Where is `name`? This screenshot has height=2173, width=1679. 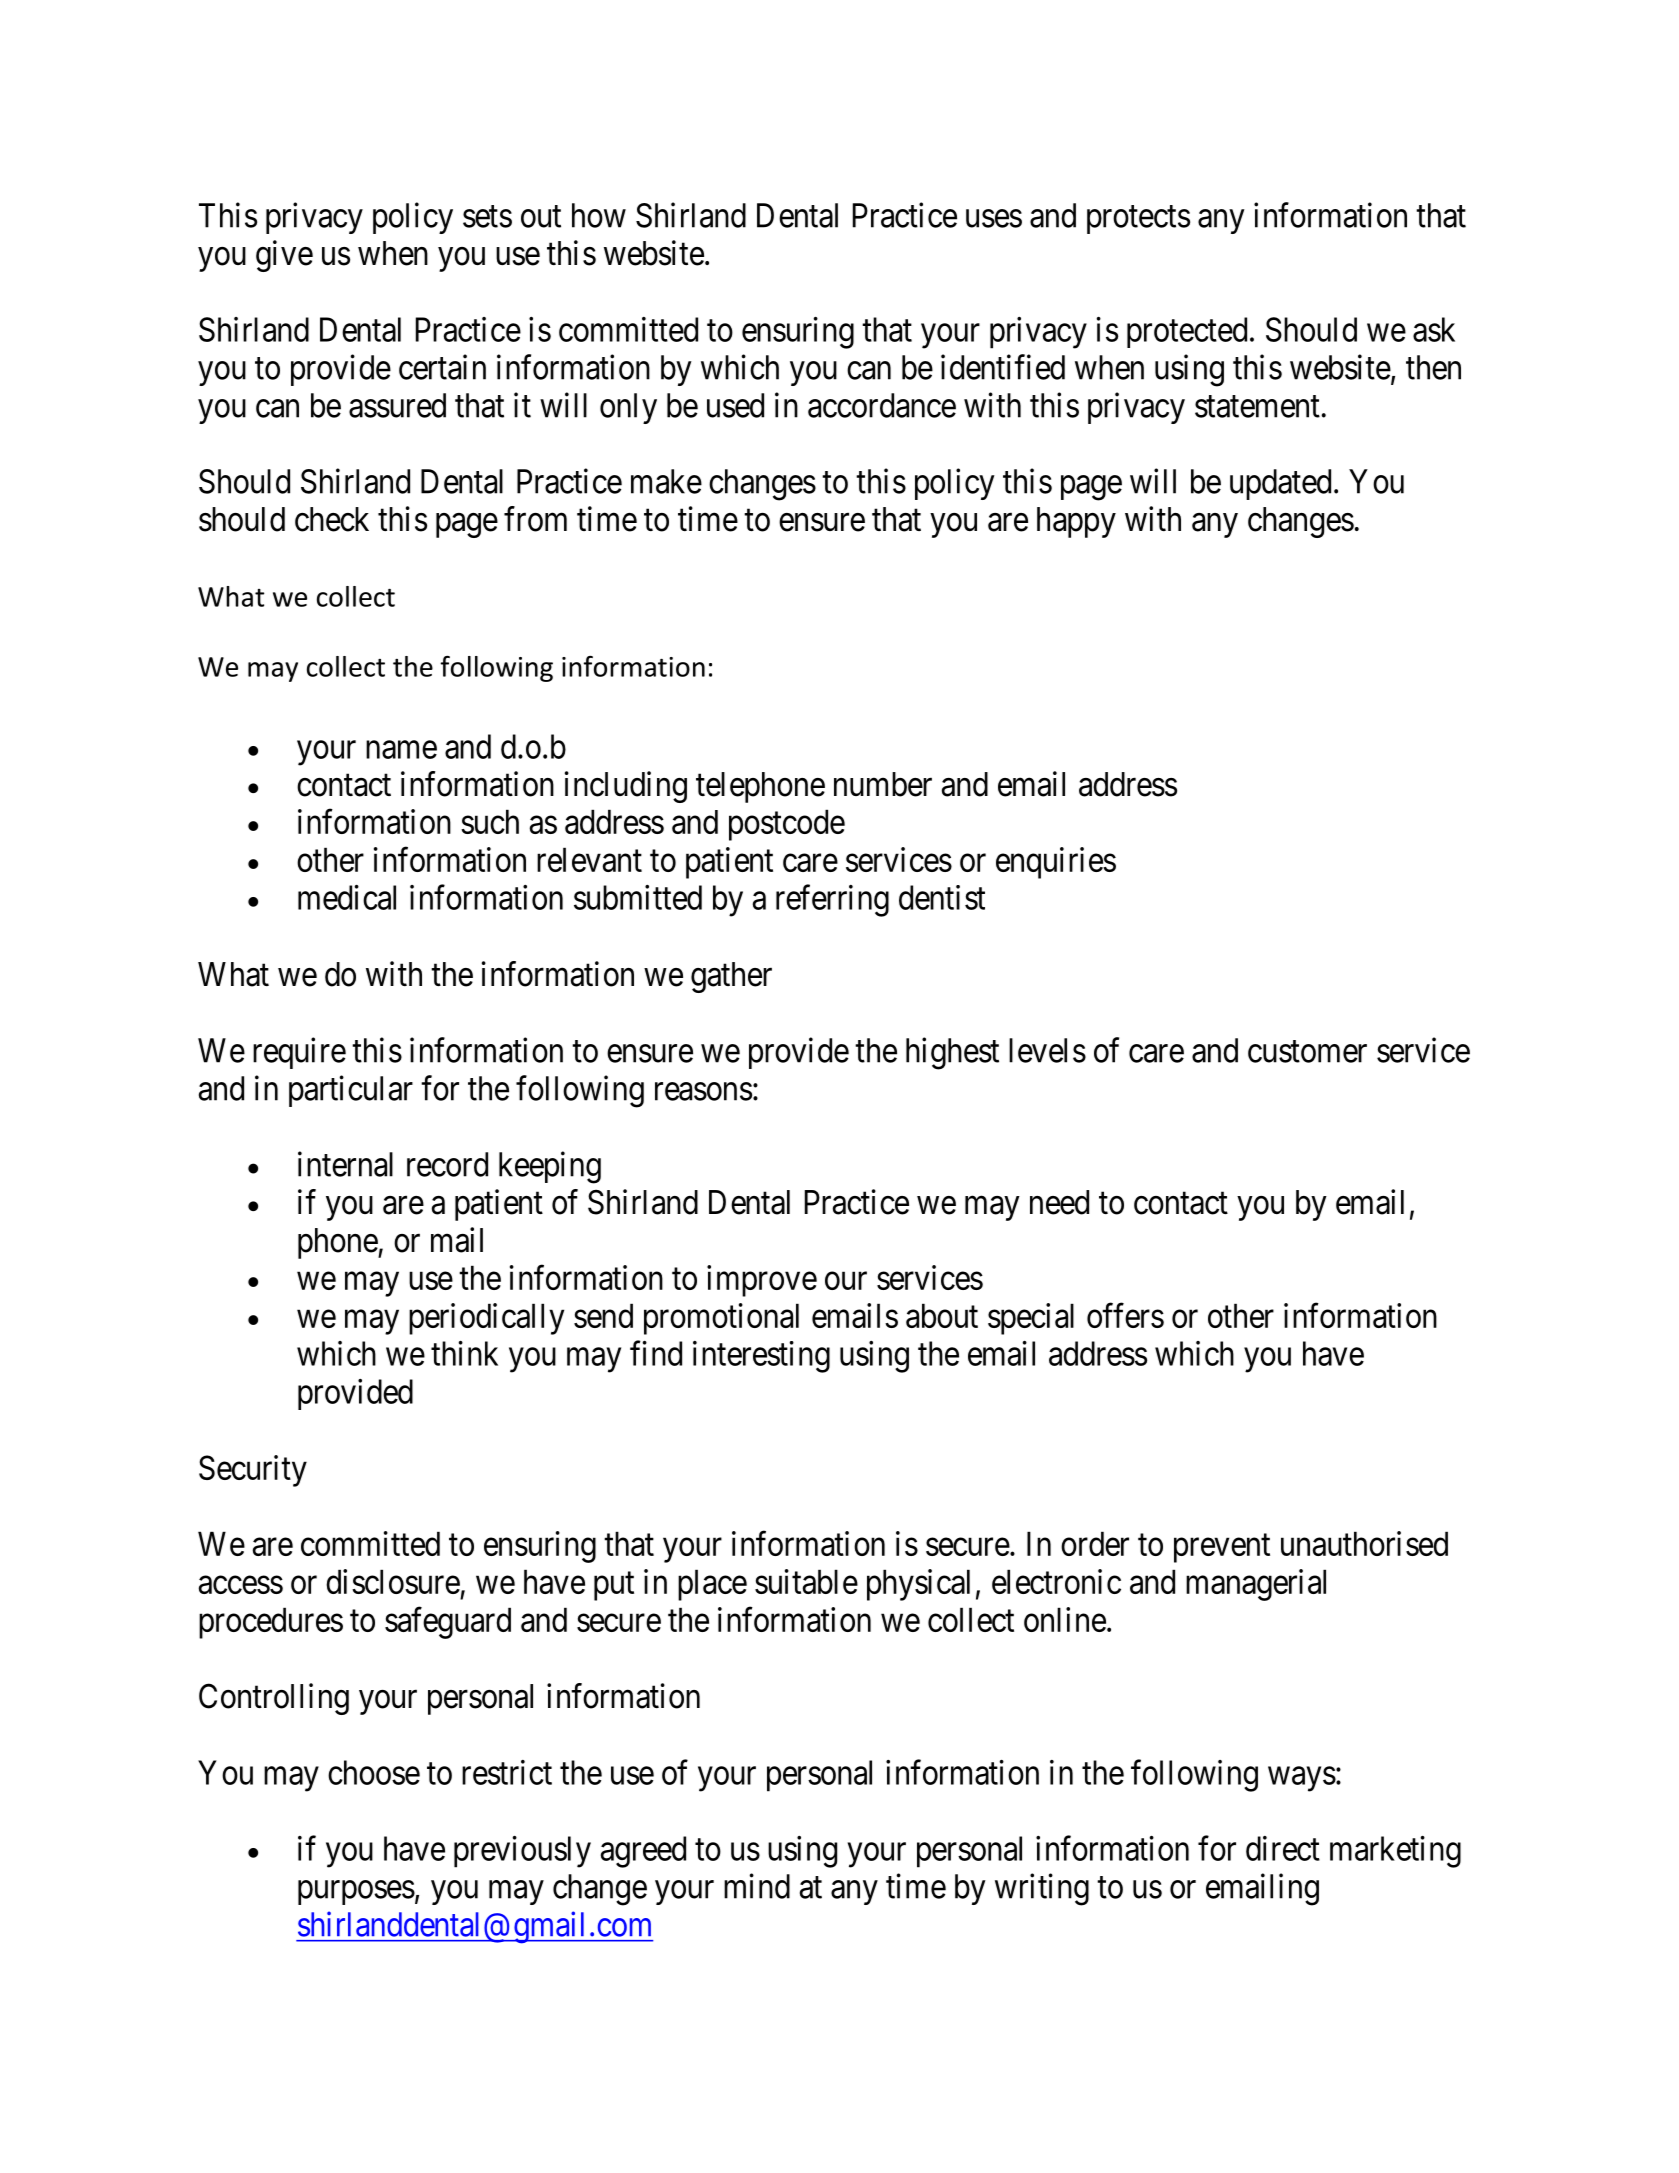
name is located at coordinates (401, 750).
